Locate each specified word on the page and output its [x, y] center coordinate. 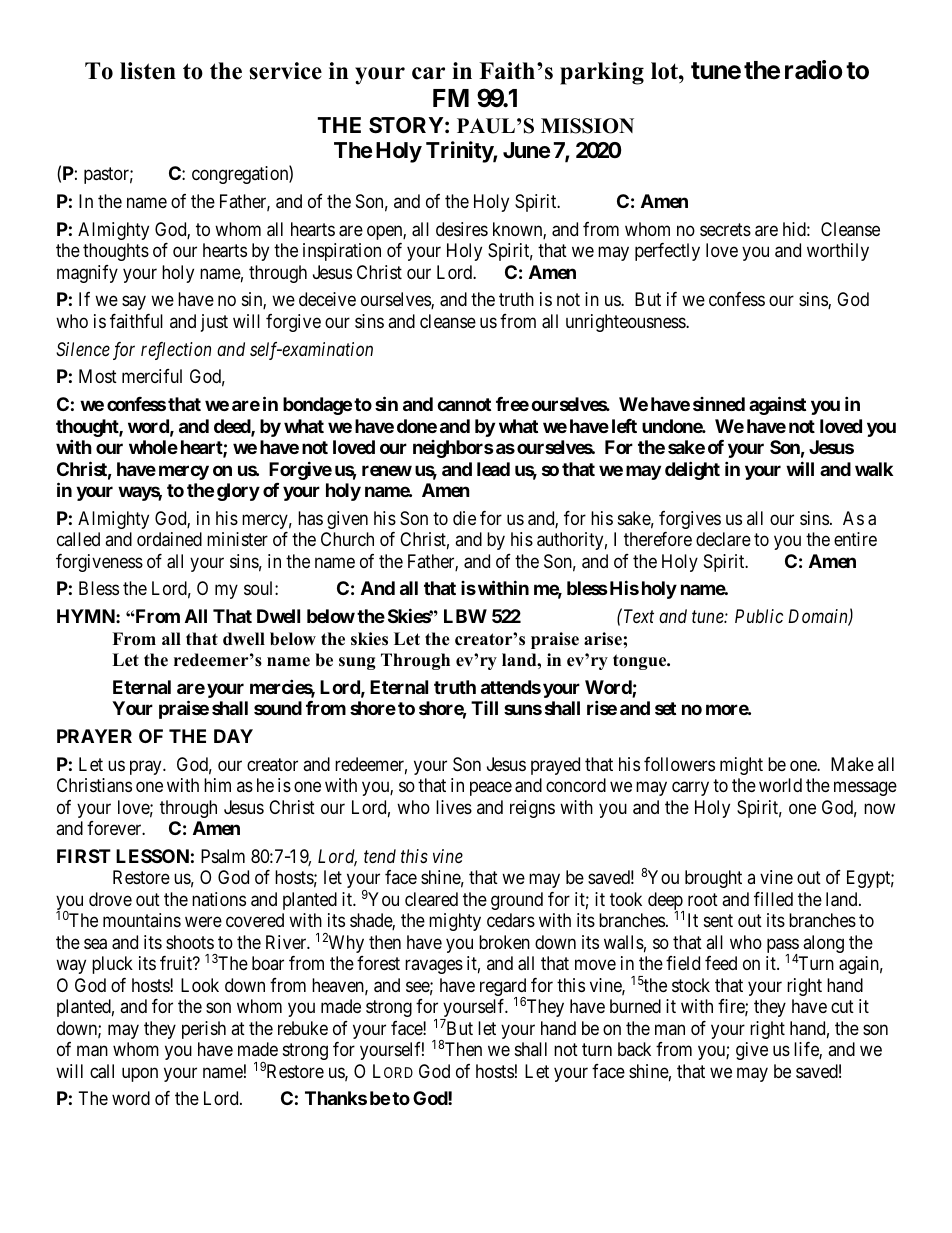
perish [204, 1030]
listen [148, 71]
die [464, 518]
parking [602, 73]
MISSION [587, 126]
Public [759, 616]
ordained [169, 539]
